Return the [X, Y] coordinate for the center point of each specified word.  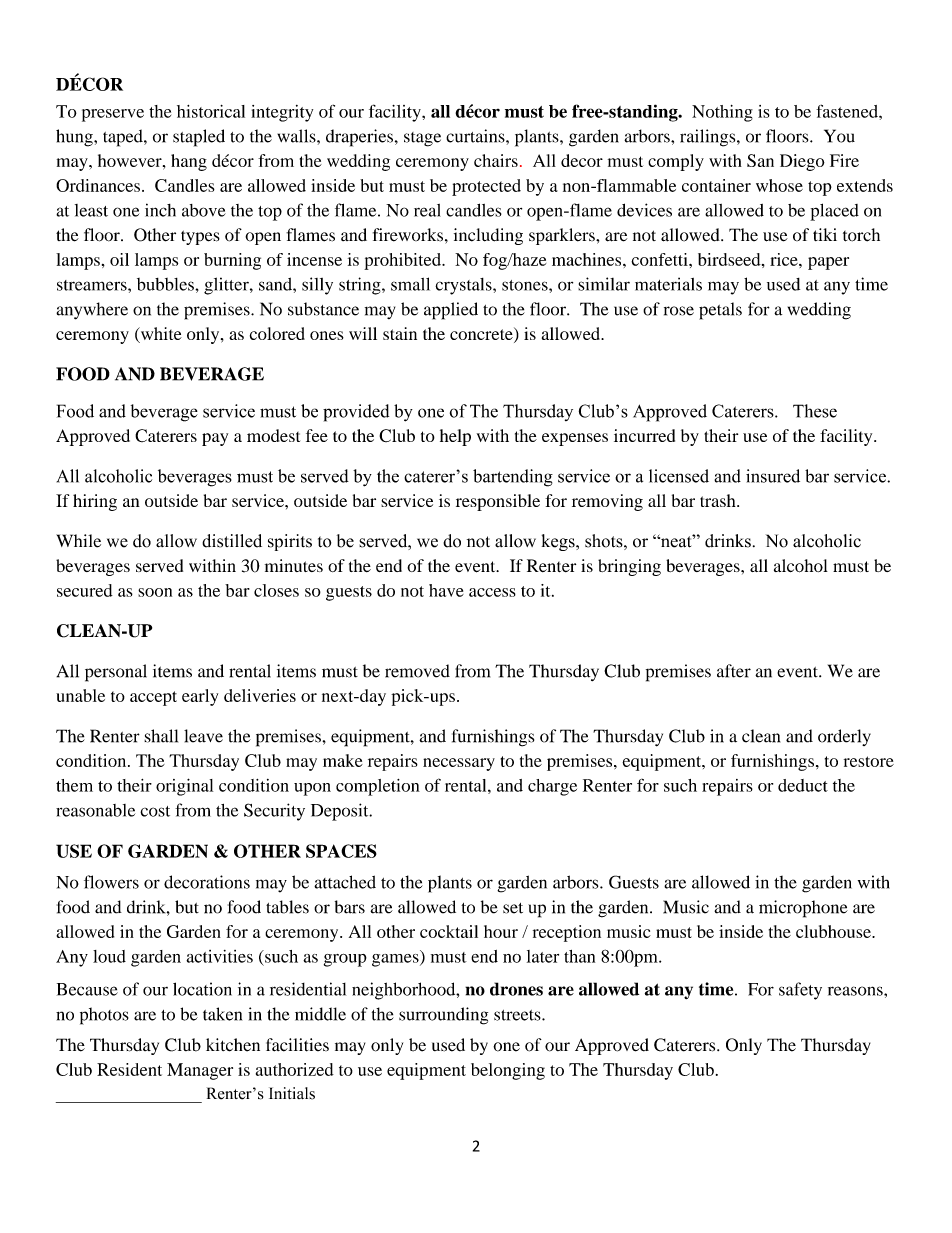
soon [155, 592]
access [492, 592]
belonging [508, 1071]
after [734, 671]
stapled [199, 138]
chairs [496, 160]
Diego [802, 162]
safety [800, 991]
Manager [200, 1071]
